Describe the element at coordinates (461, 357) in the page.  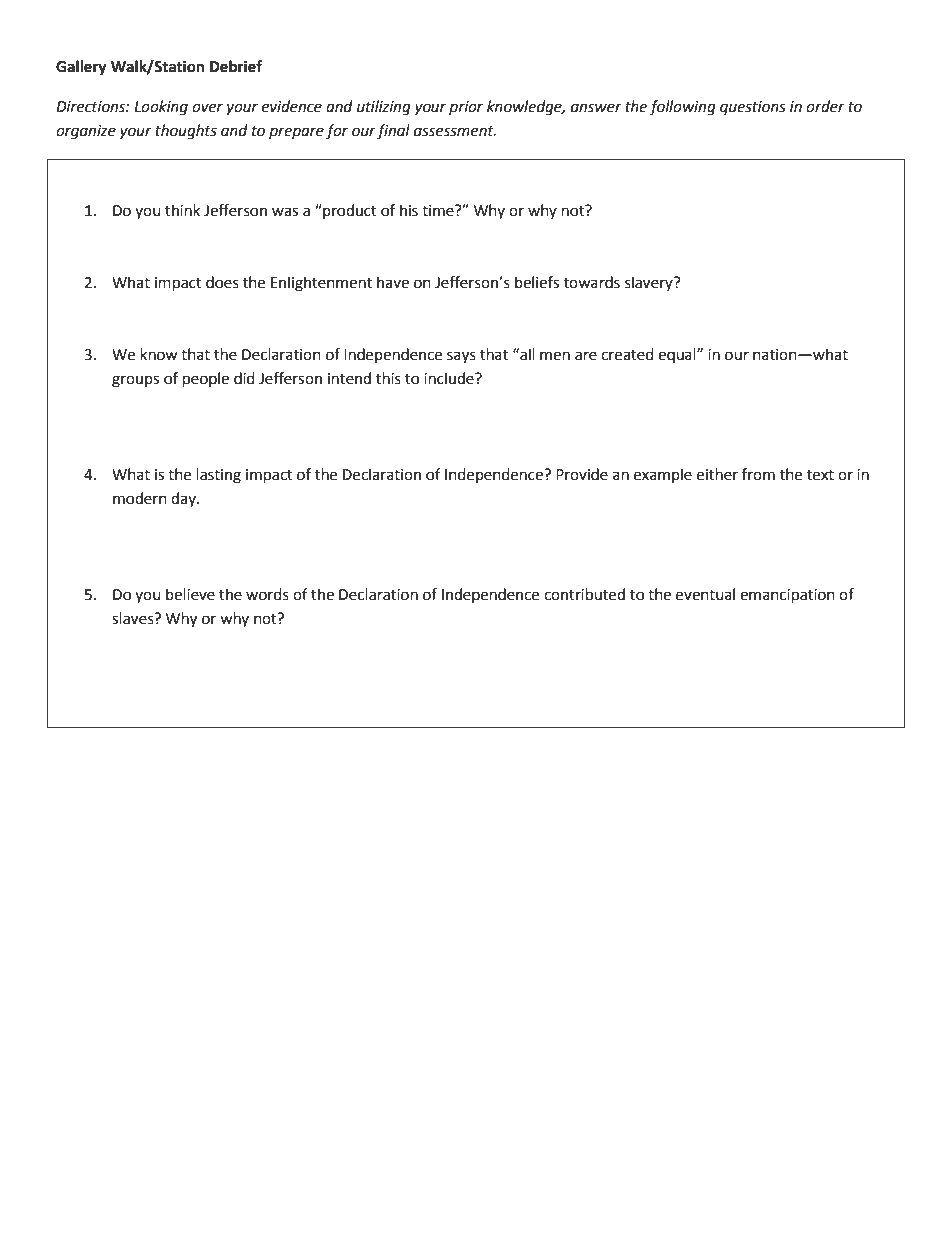
I see `says` at that location.
